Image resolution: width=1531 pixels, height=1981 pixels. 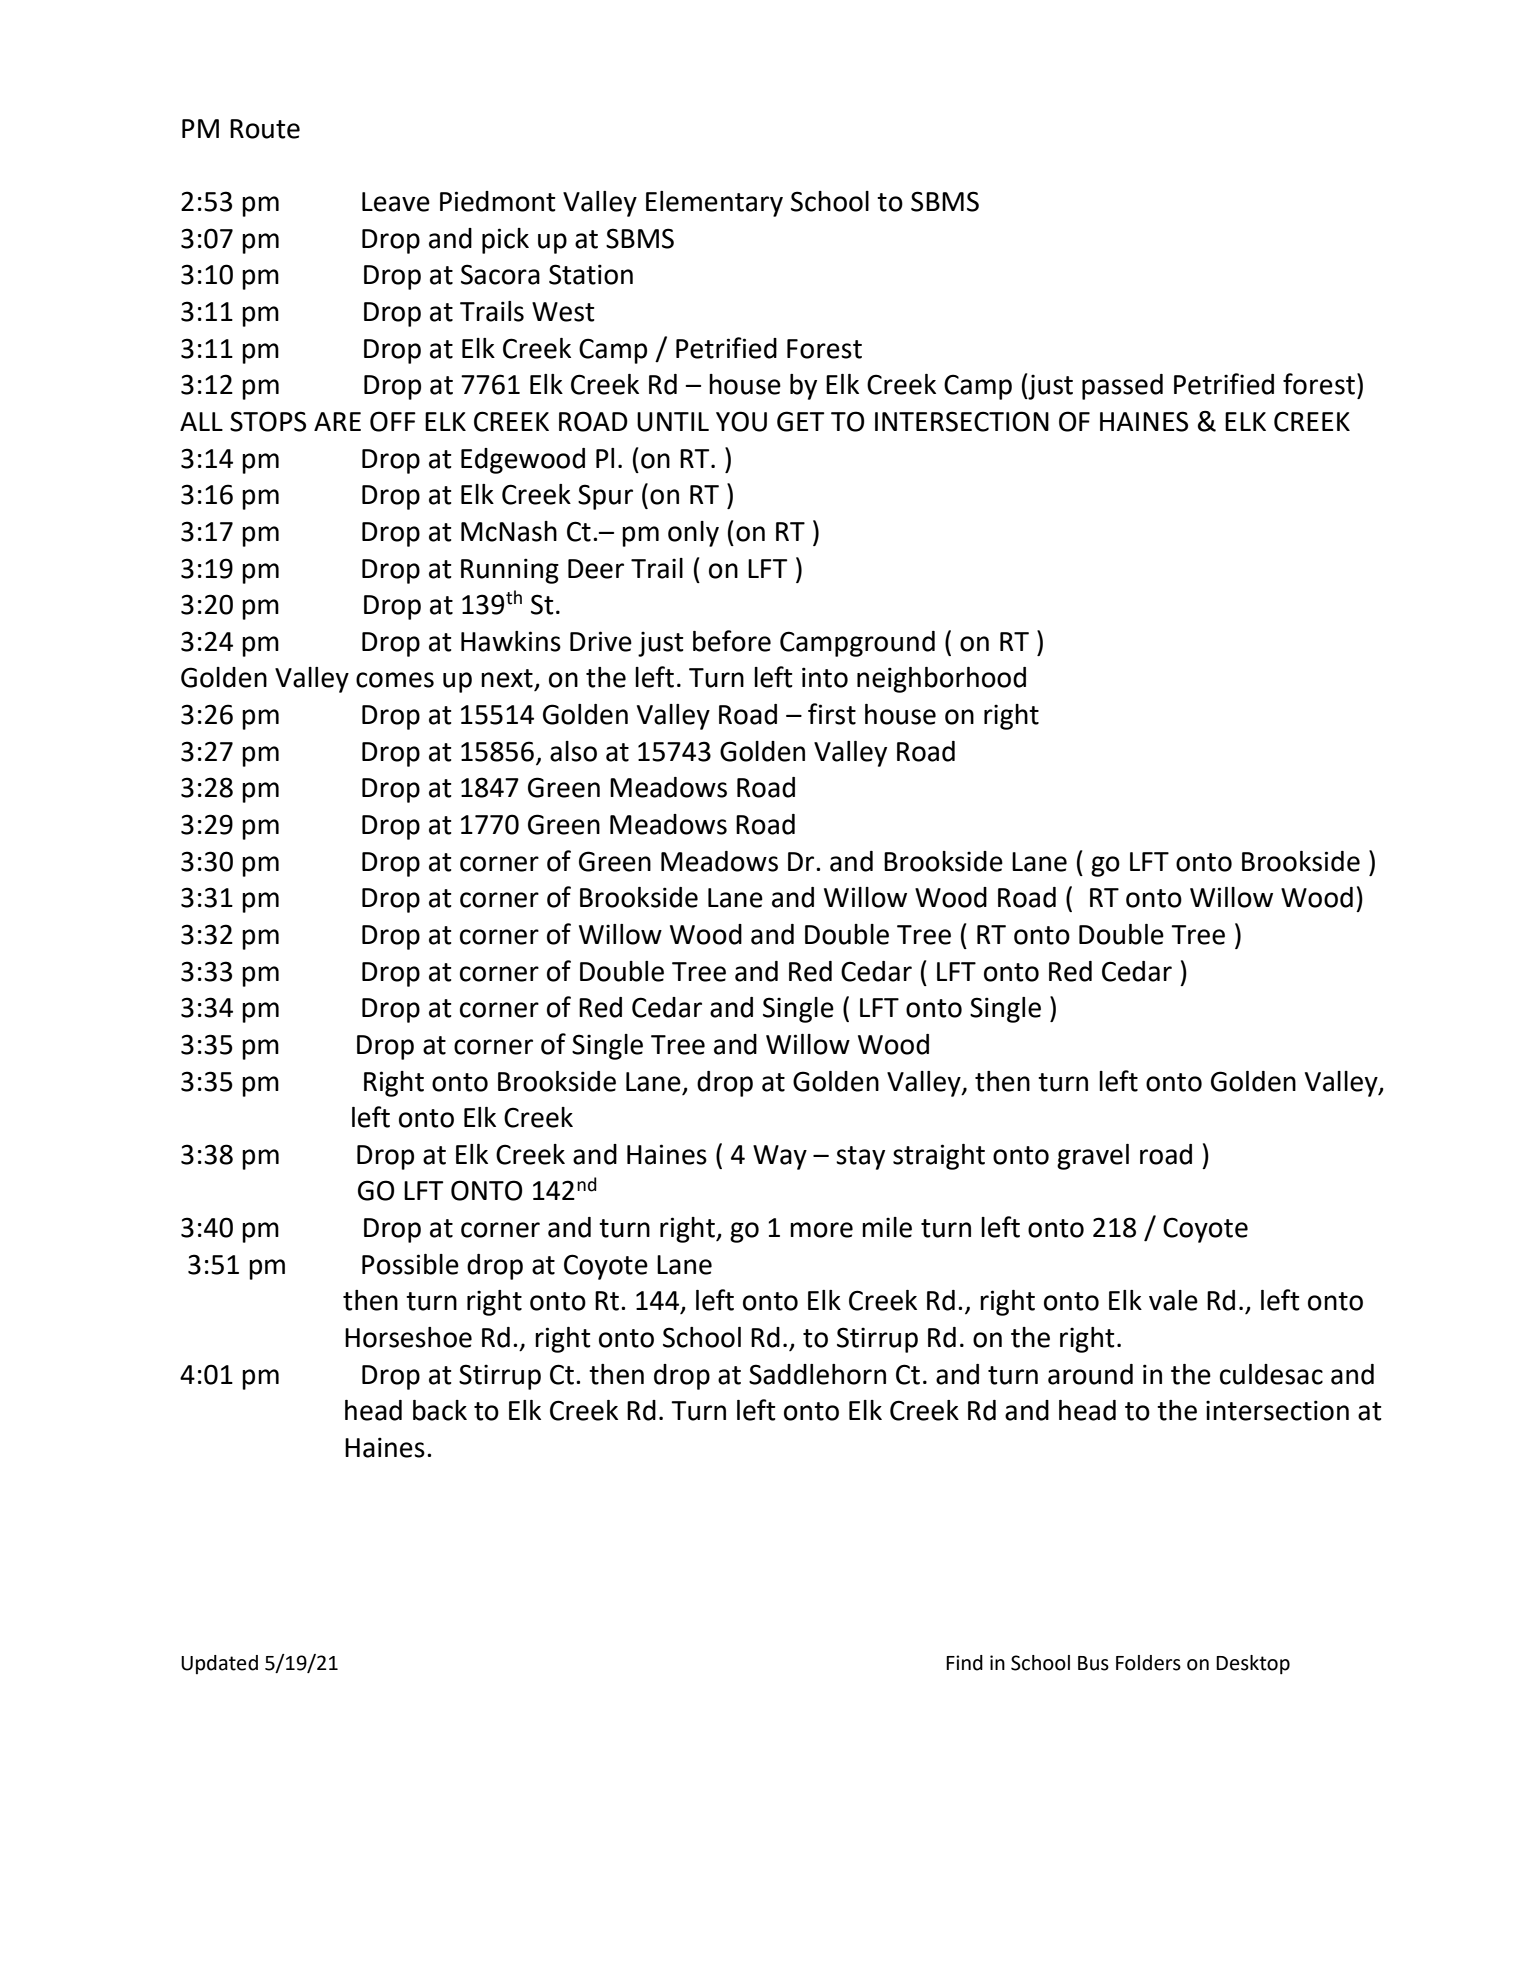 I want to click on Leave, so click(x=396, y=202).
